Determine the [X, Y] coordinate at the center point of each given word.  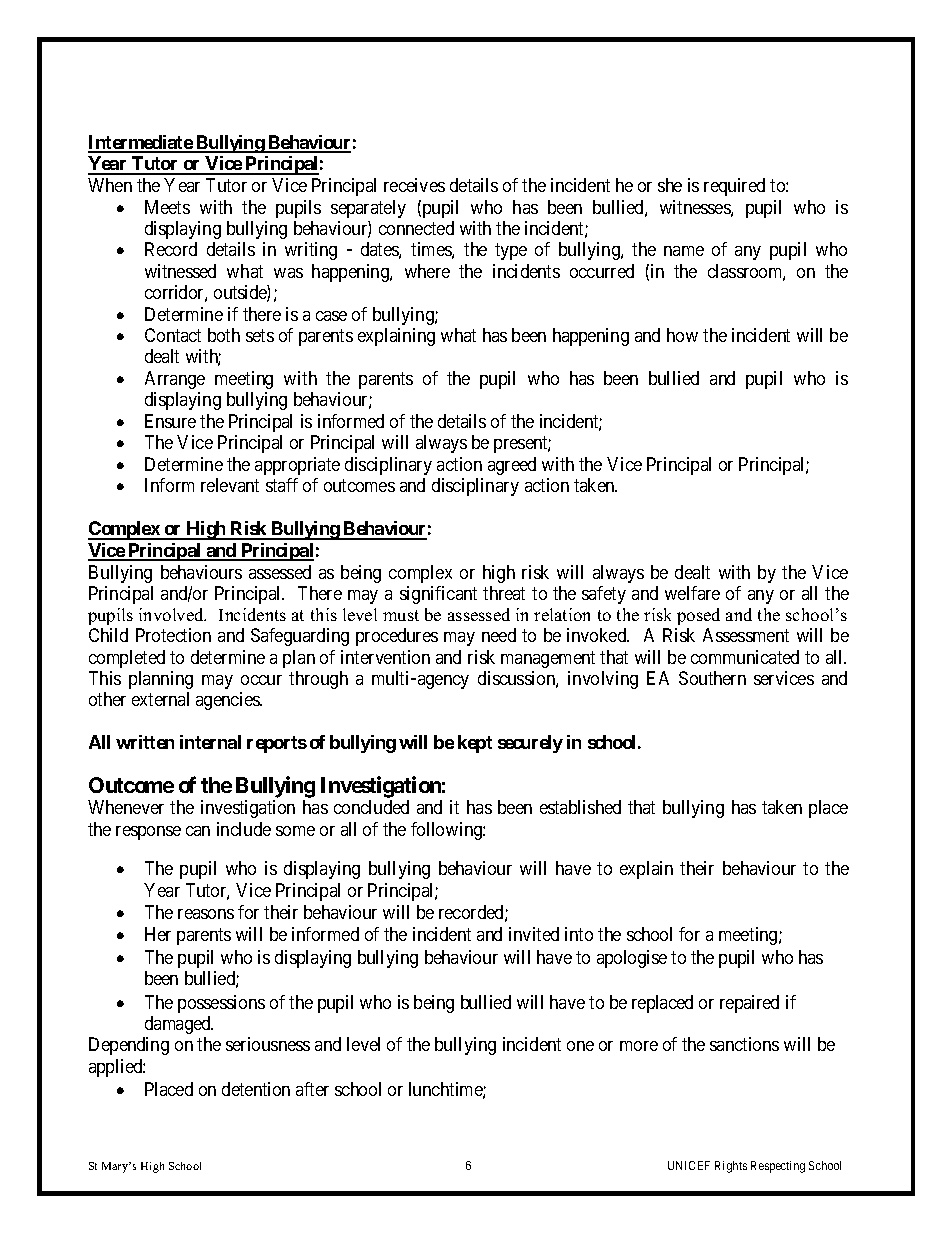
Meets [167, 207]
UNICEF [689, 1165]
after [312, 1089]
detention [256, 1089]
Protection [173, 635]
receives [414, 185]
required [734, 187]
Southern [712, 678]
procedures [397, 637]
